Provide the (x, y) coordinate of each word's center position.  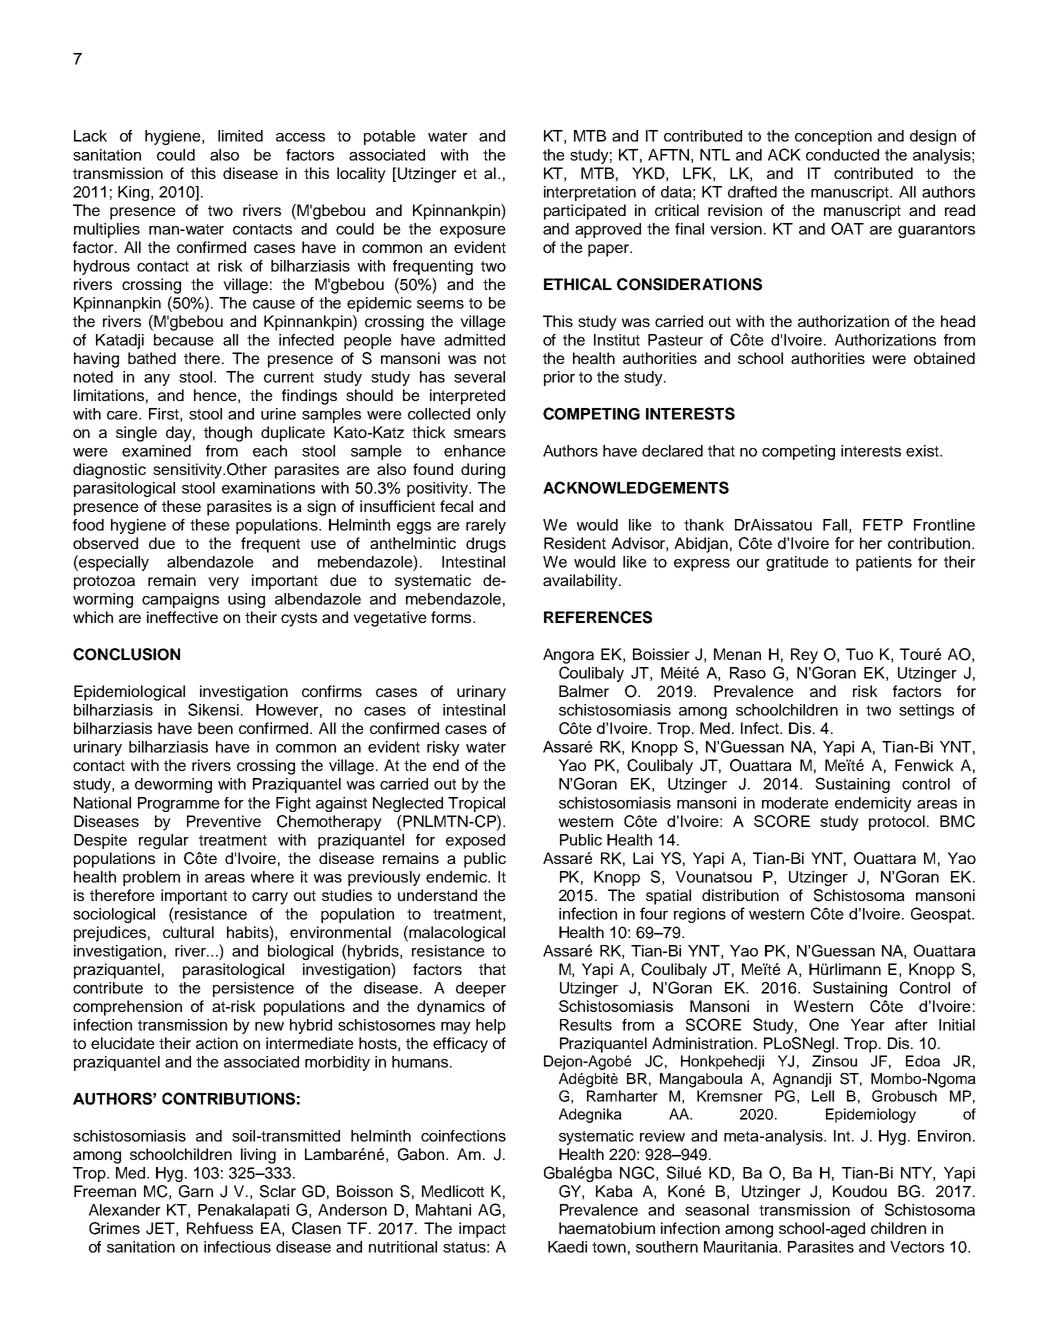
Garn (196, 1191)
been (215, 728)
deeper (481, 989)
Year (868, 1025)
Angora (568, 656)
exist (923, 451)
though (228, 434)
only (491, 415)
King (135, 193)
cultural (188, 932)
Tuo (859, 654)
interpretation (590, 193)
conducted (842, 155)
